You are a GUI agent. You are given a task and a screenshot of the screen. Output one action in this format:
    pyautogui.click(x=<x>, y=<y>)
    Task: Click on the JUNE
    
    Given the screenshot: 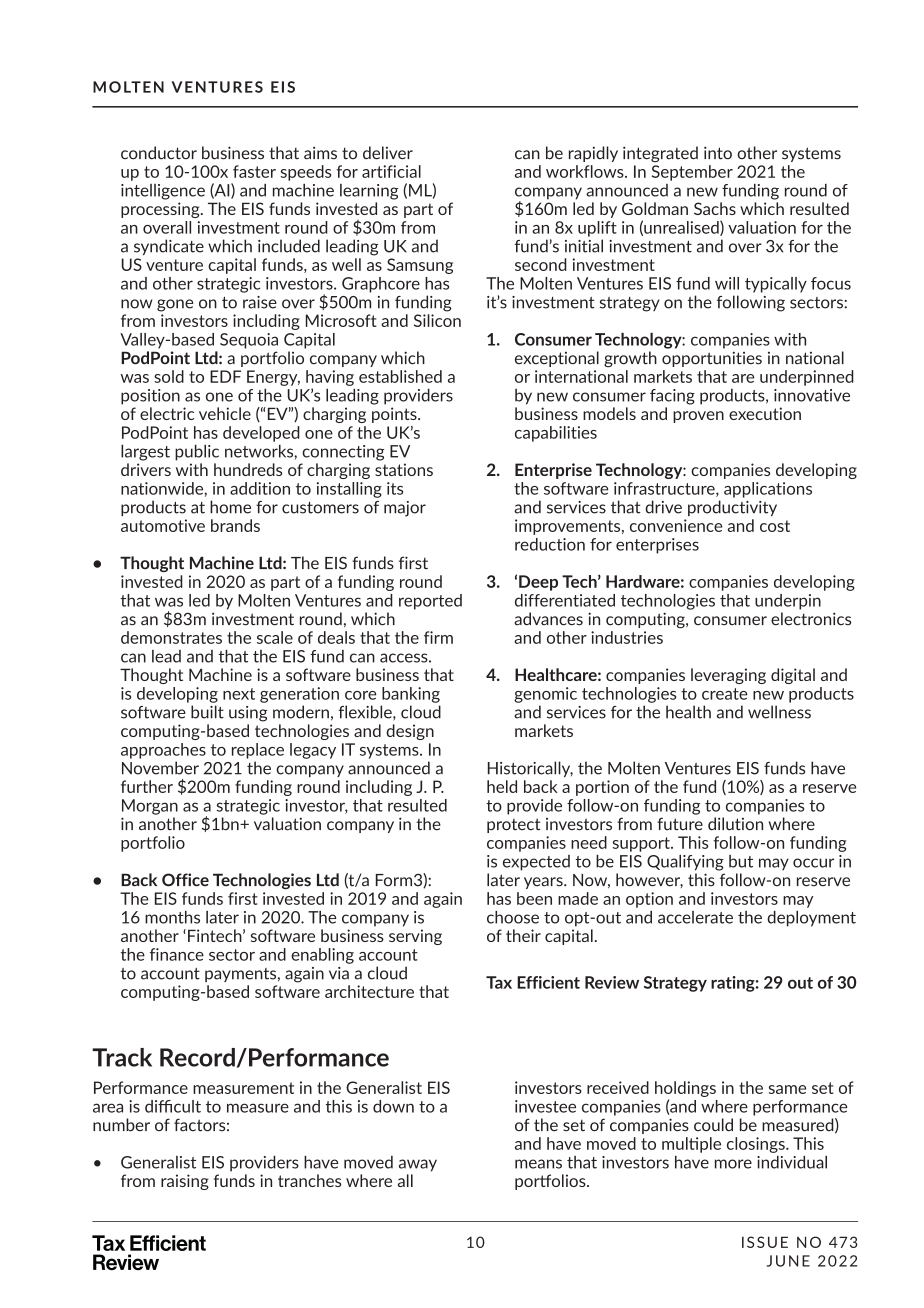 What is the action you would take?
    pyautogui.click(x=788, y=1261)
